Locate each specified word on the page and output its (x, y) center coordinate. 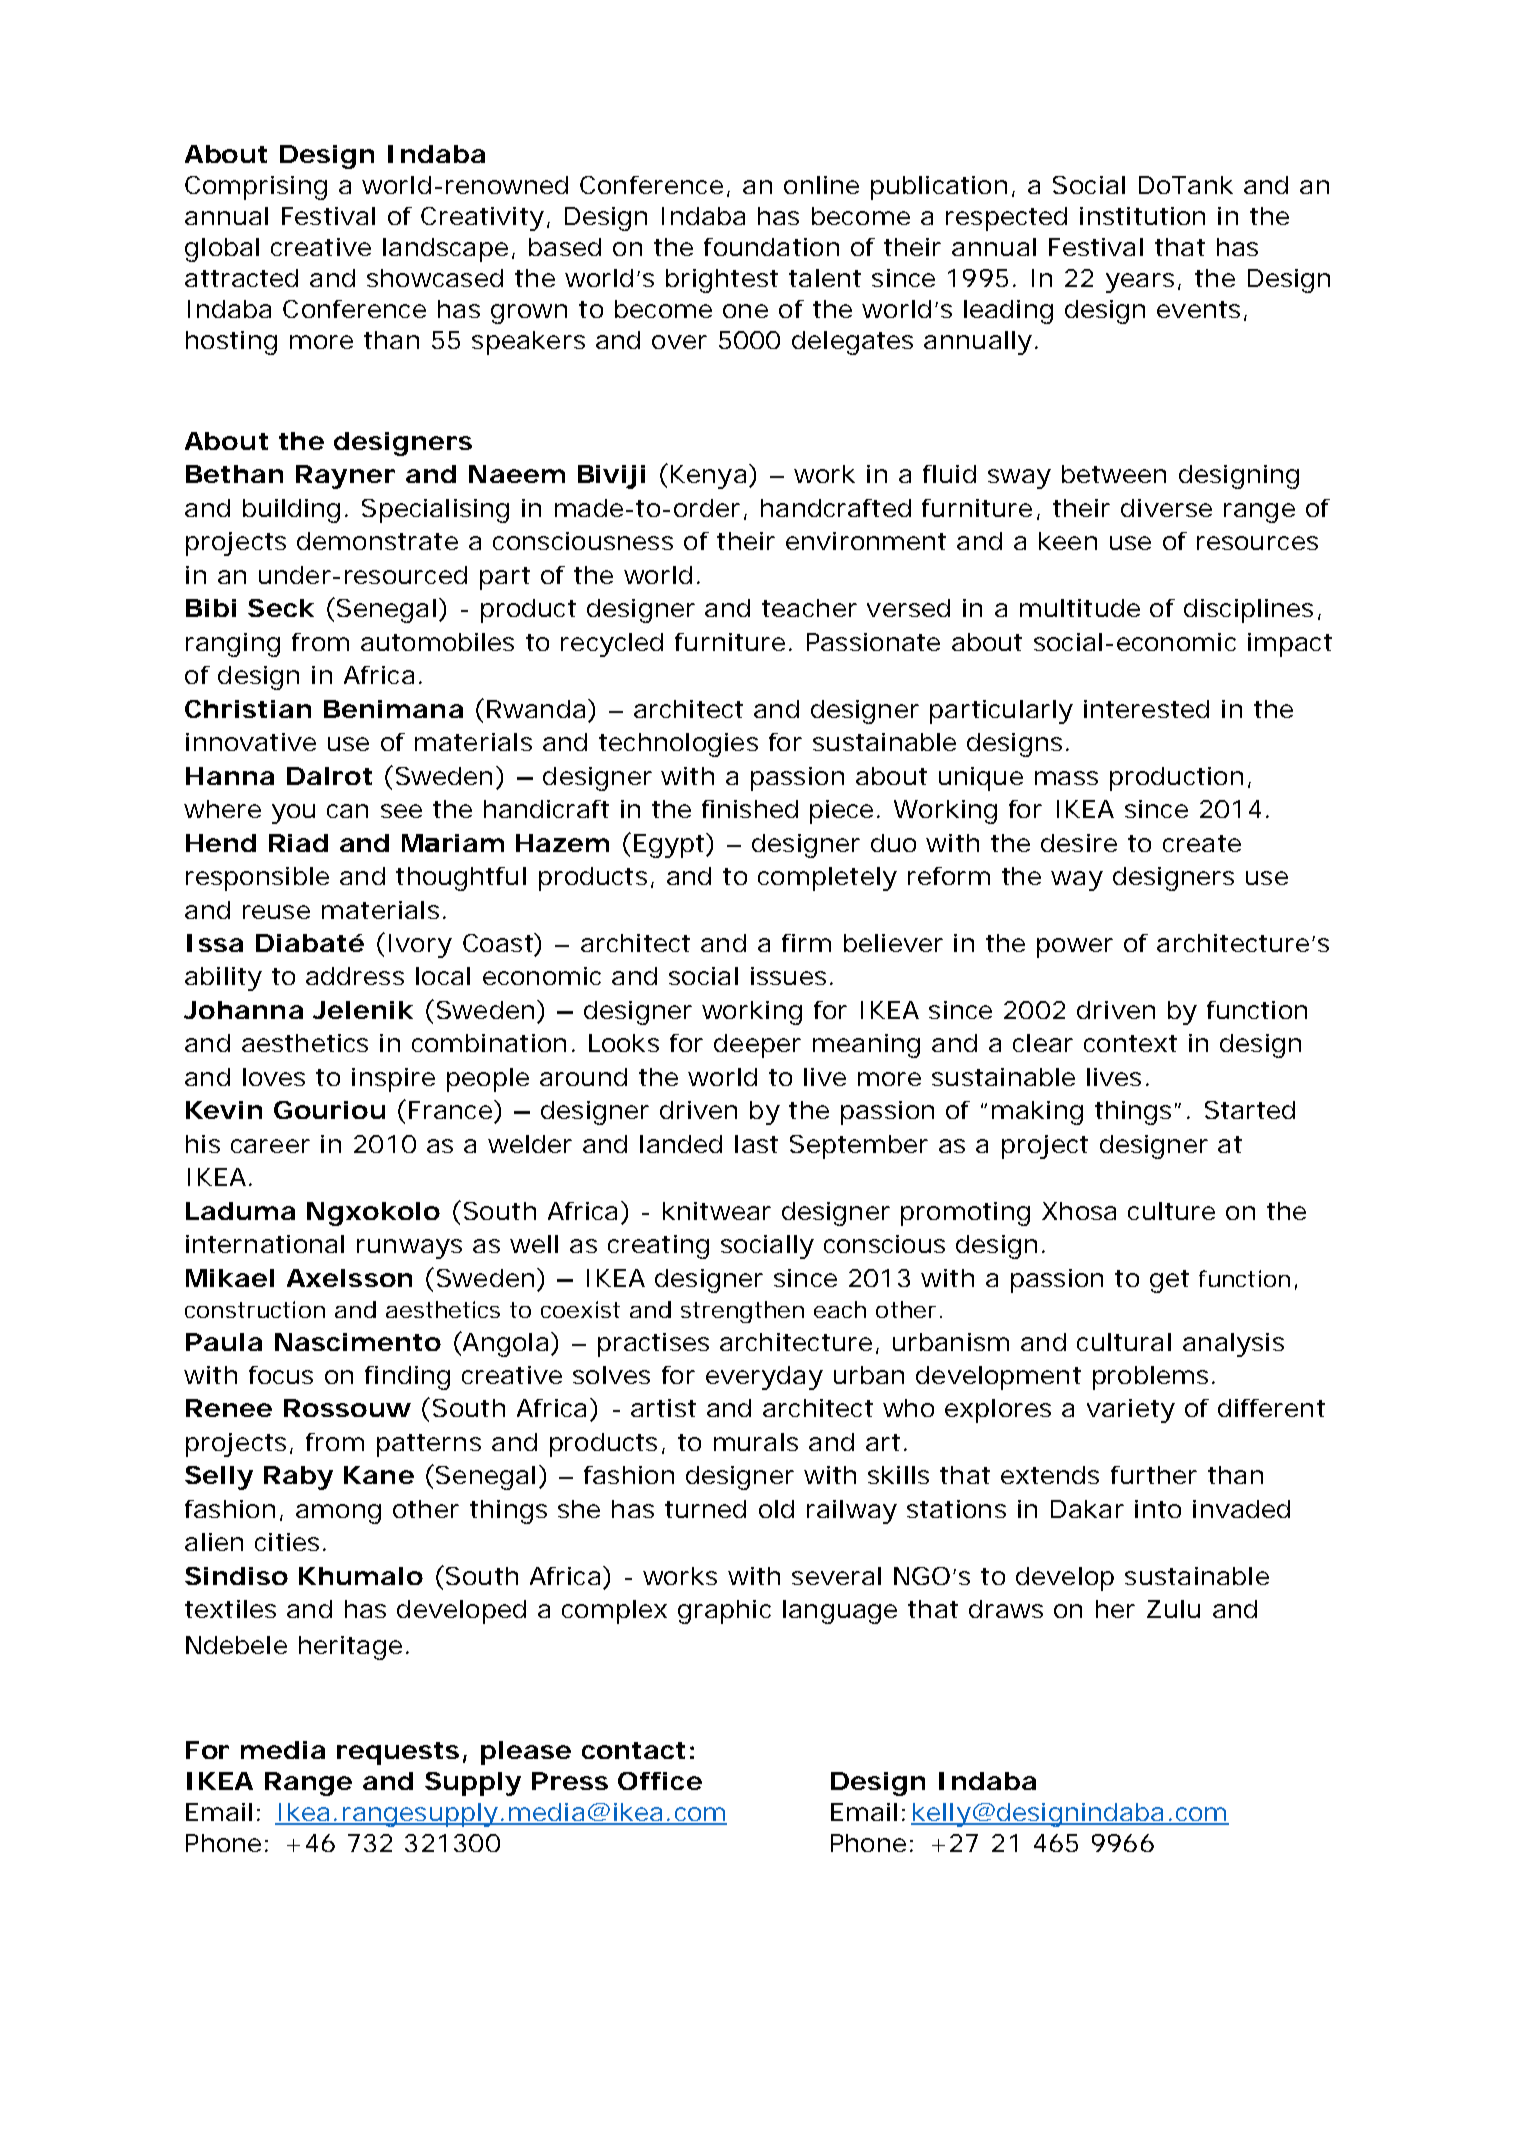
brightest (722, 281)
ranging (233, 645)
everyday (764, 1378)
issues (788, 976)
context (1130, 1043)
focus (281, 1375)
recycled (612, 645)
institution (1142, 216)
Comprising (256, 188)
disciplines (1248, 611)
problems (1150, 1378)
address (355, 976)
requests (398, 1753)
